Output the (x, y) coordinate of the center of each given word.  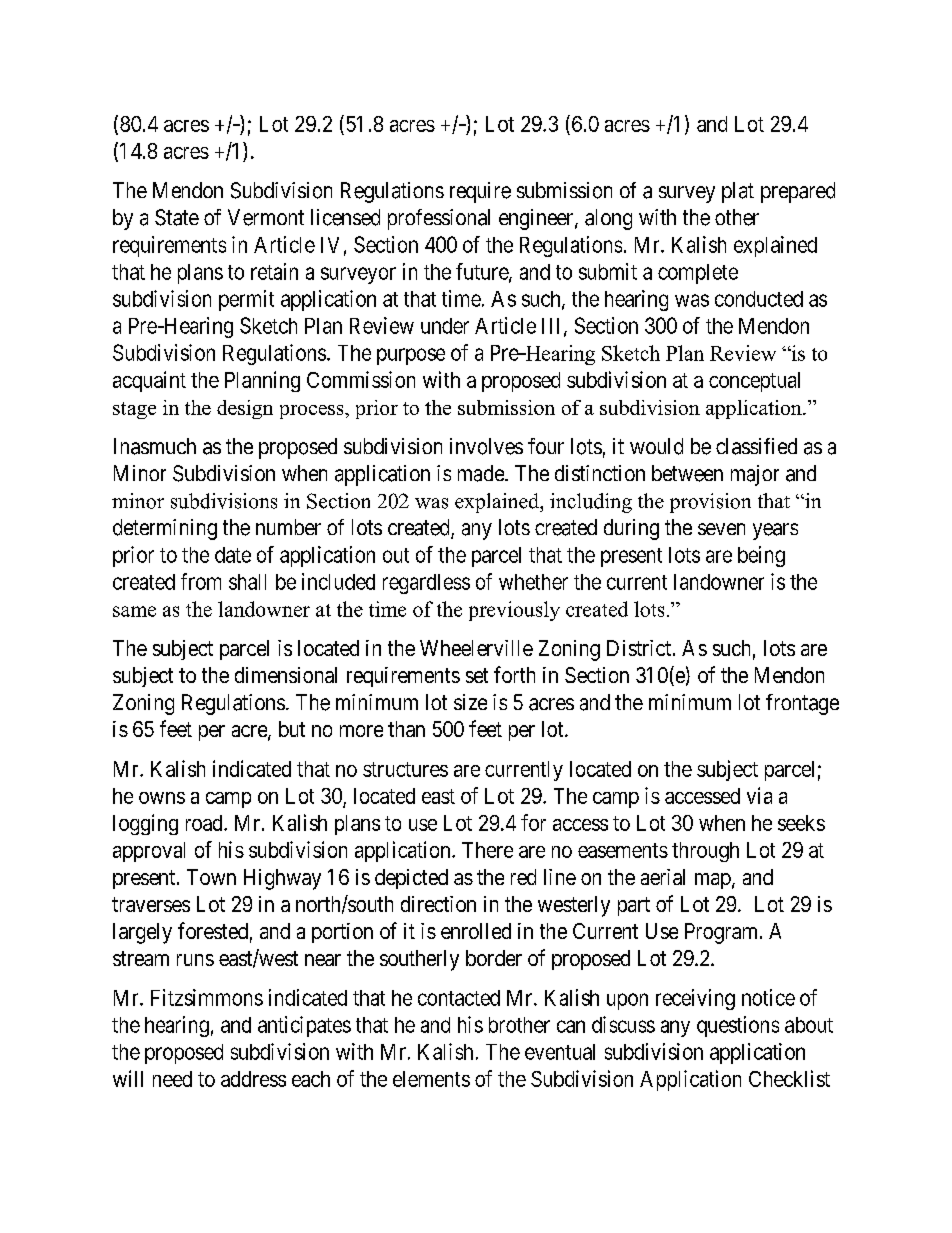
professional (439, 219)
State (177, 217)
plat (738, 192)
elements (431, 1079)
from (201, 581)
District (640, 648)
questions (738, 1026)
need (172, 1079)
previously (514, 611)
